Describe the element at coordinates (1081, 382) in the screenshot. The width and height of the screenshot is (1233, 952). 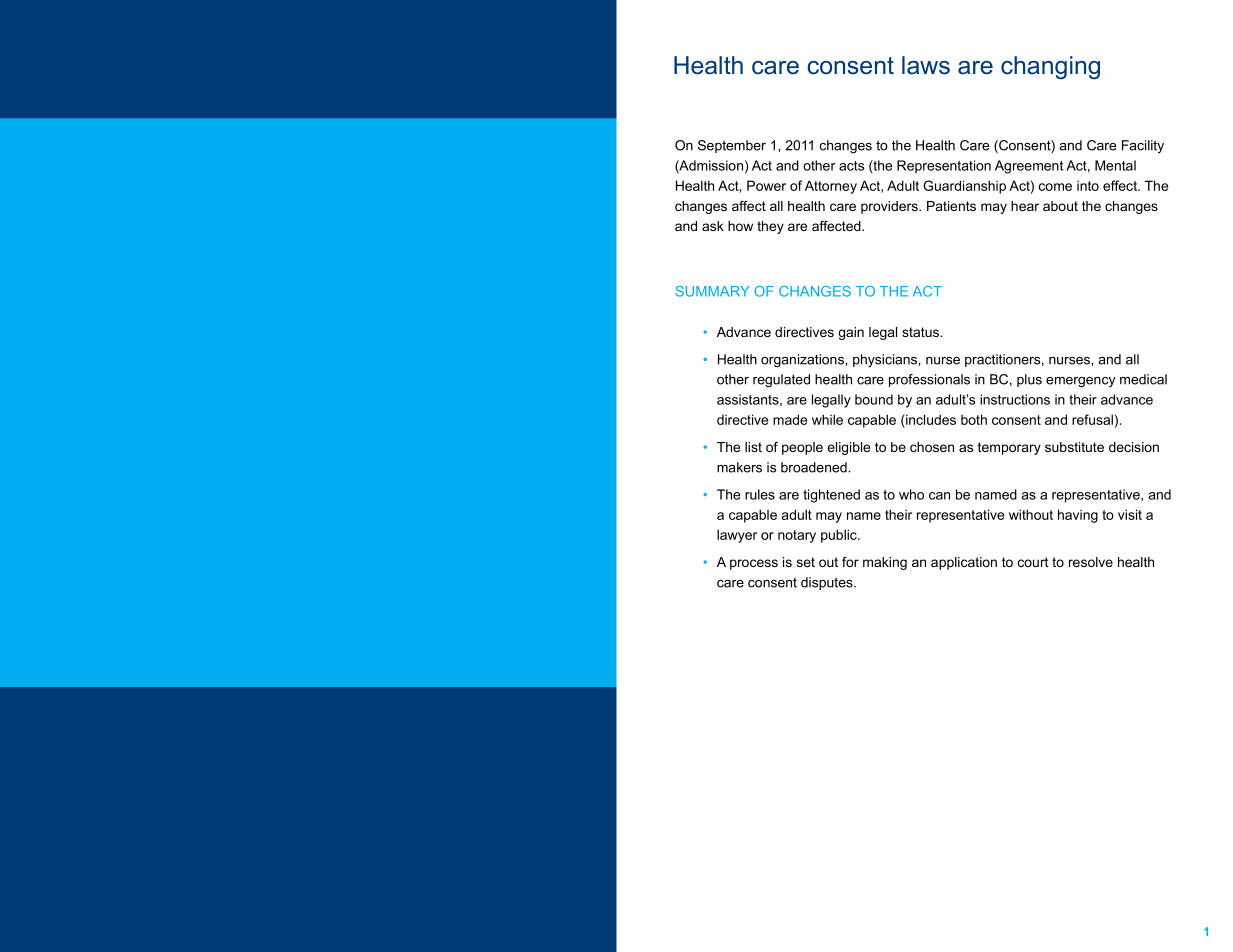
I see `emergency` at that location.
